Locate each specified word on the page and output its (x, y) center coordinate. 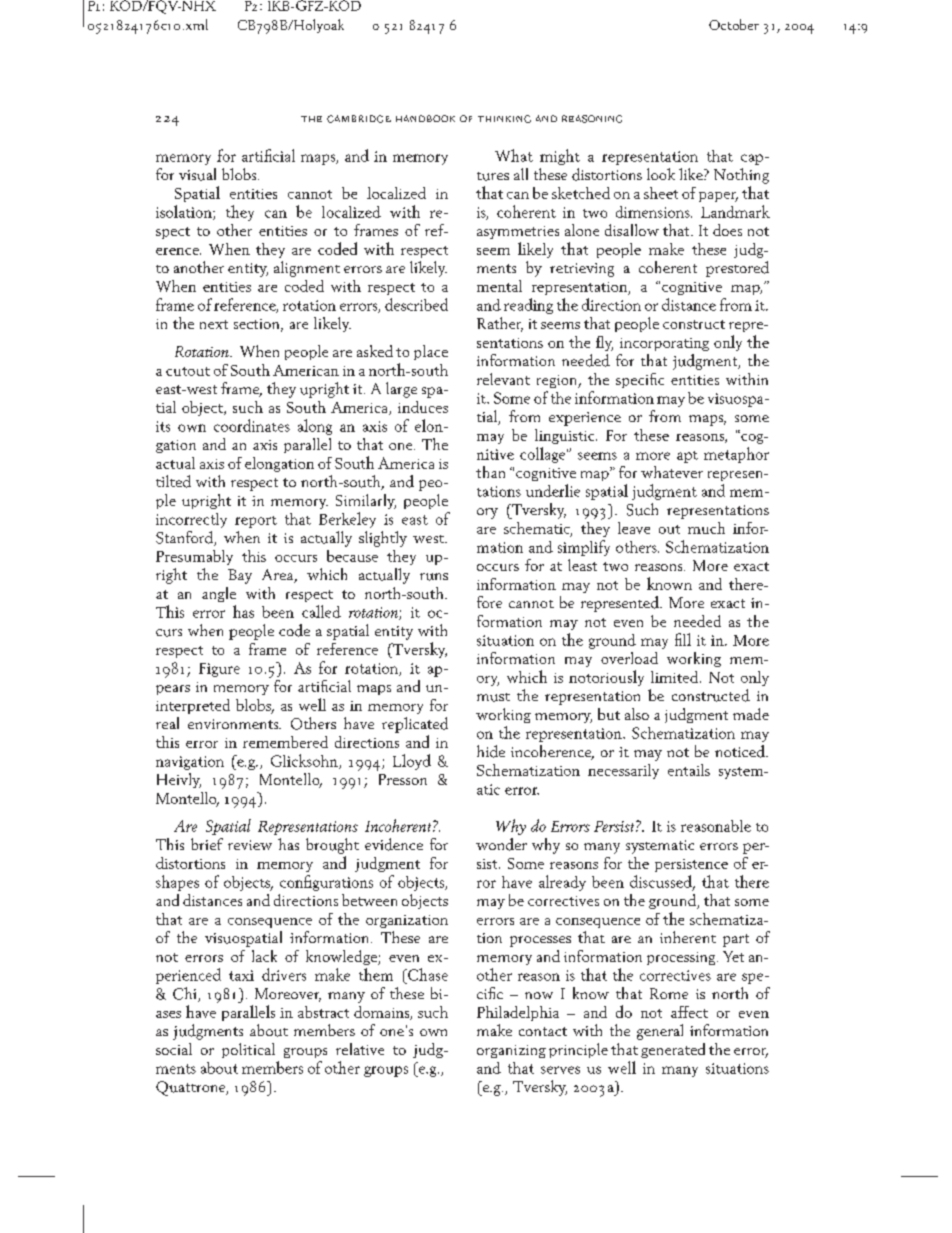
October (734, 24)
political (248, 1050)
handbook (425, 118)
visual (197, 174)
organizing (511, 1051)
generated (673, 1050)
